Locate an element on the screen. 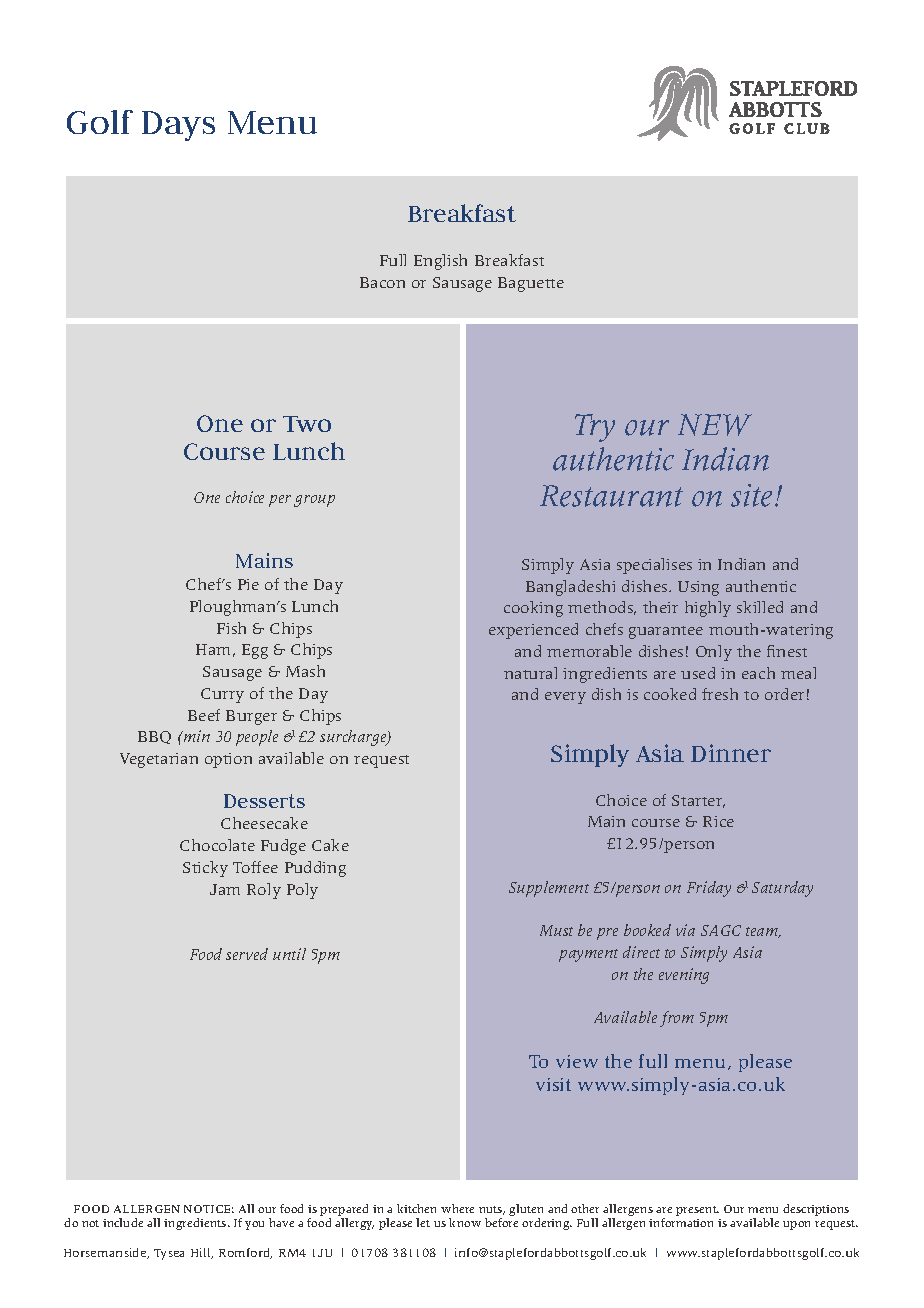 The image size is (924, 1308). know is located at coordinates (465, 1222).
